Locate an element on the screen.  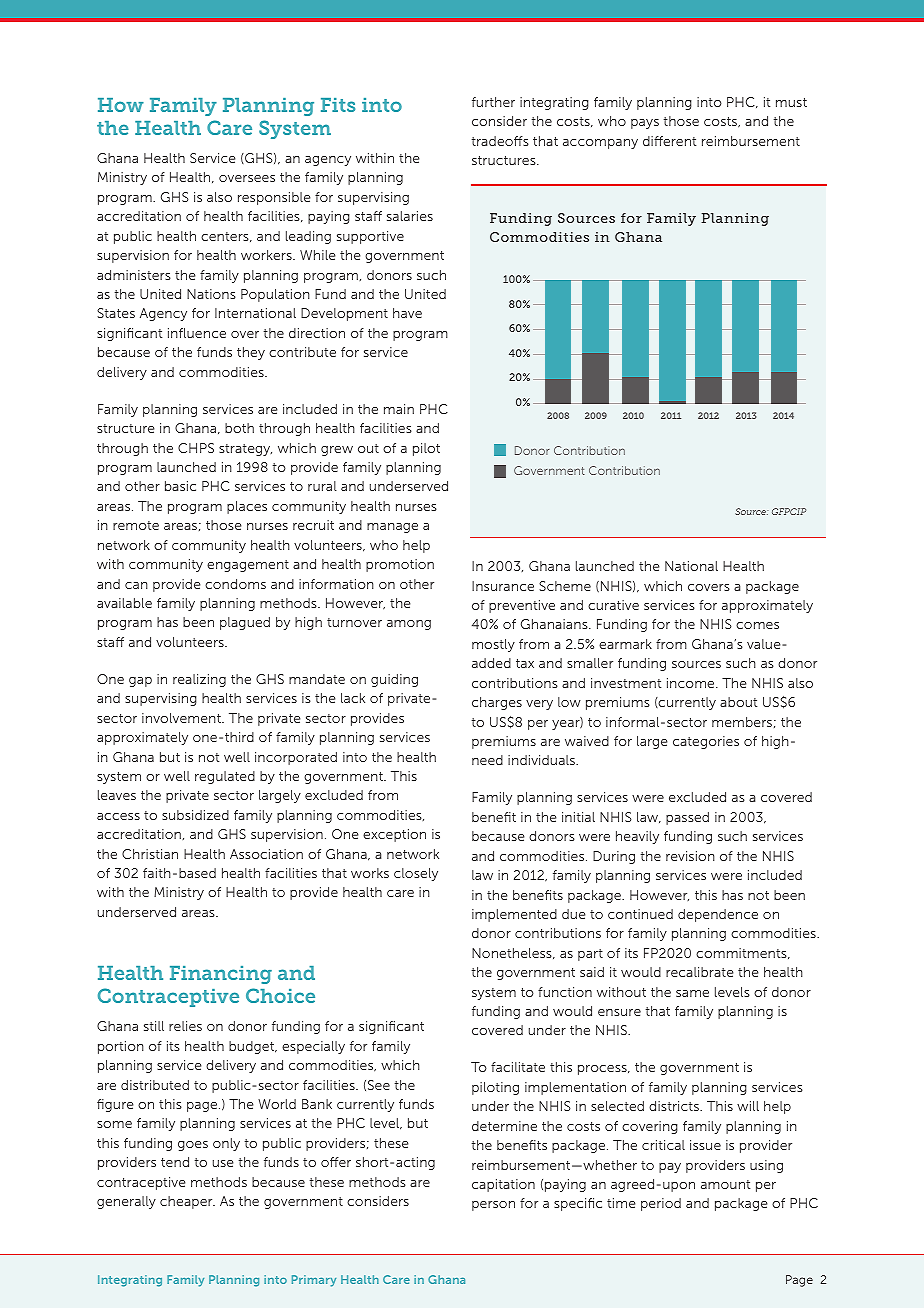
income is located at coordinates (692, 683).
